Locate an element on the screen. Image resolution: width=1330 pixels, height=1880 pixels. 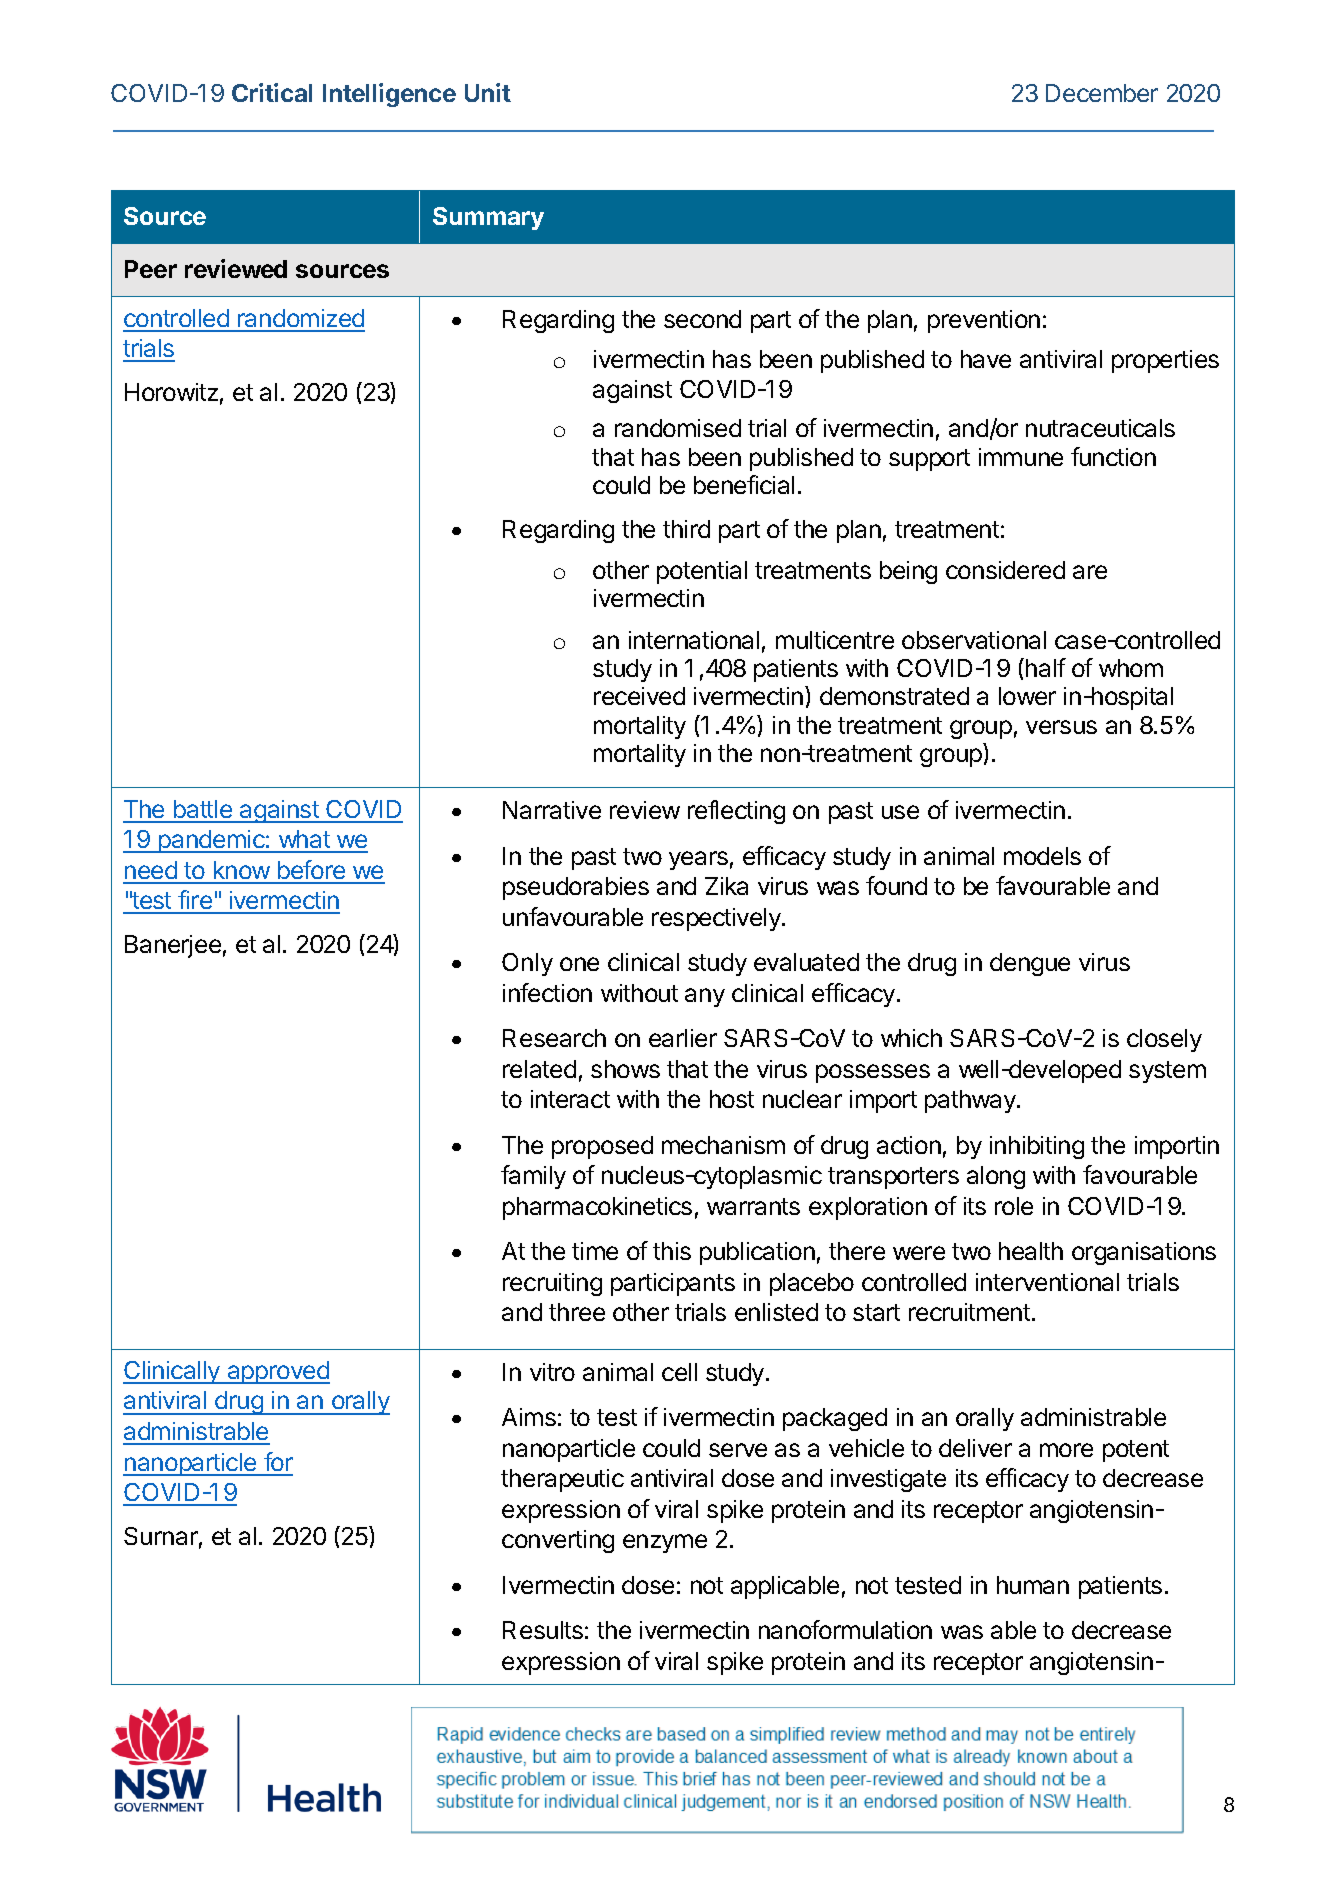
Narrative is located at coordinates (552, 810).
